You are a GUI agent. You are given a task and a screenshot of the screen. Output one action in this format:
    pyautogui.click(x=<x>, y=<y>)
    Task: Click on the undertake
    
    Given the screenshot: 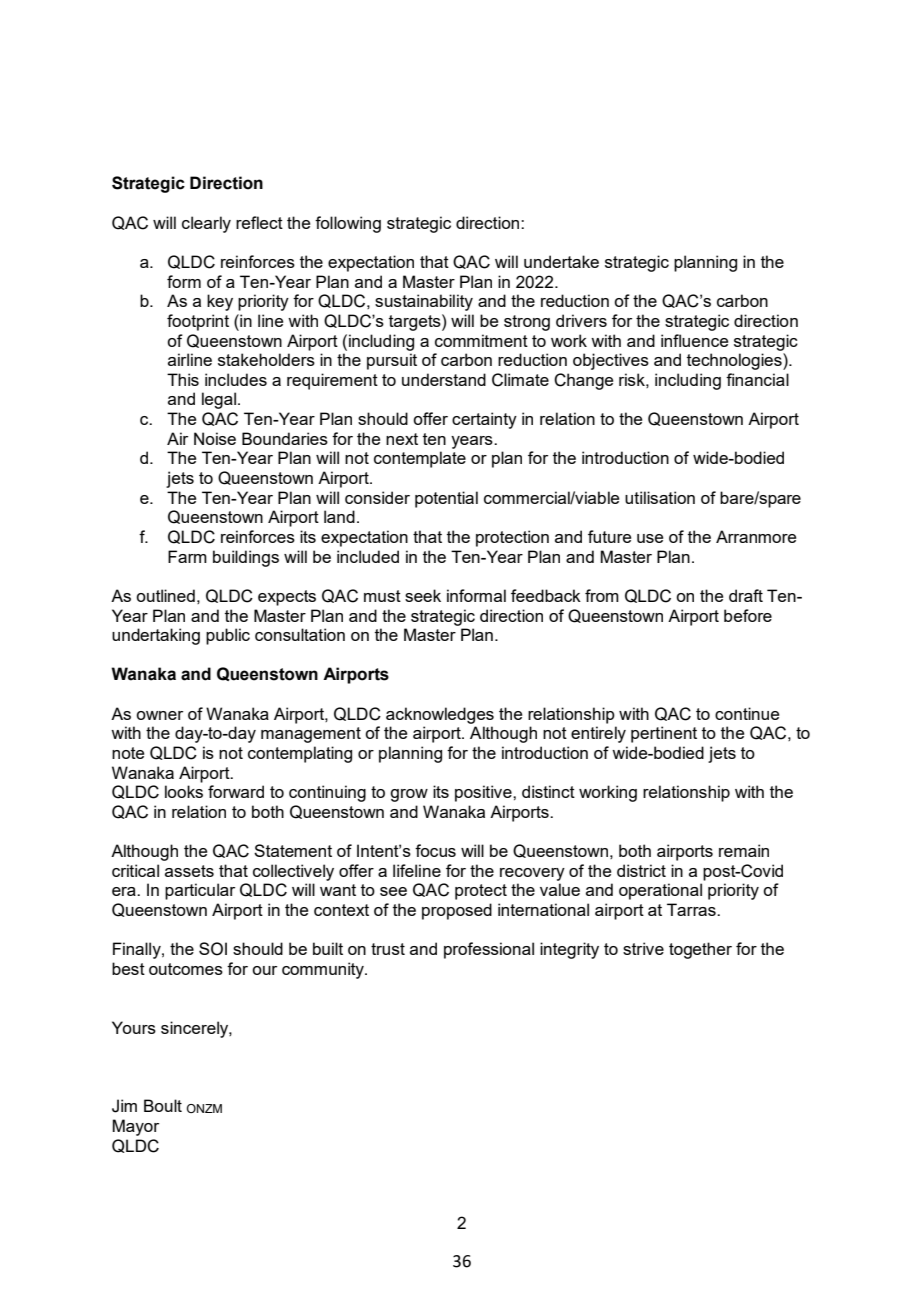 What is the action you would take?
    pyautogui.click(x=561, y=261)
